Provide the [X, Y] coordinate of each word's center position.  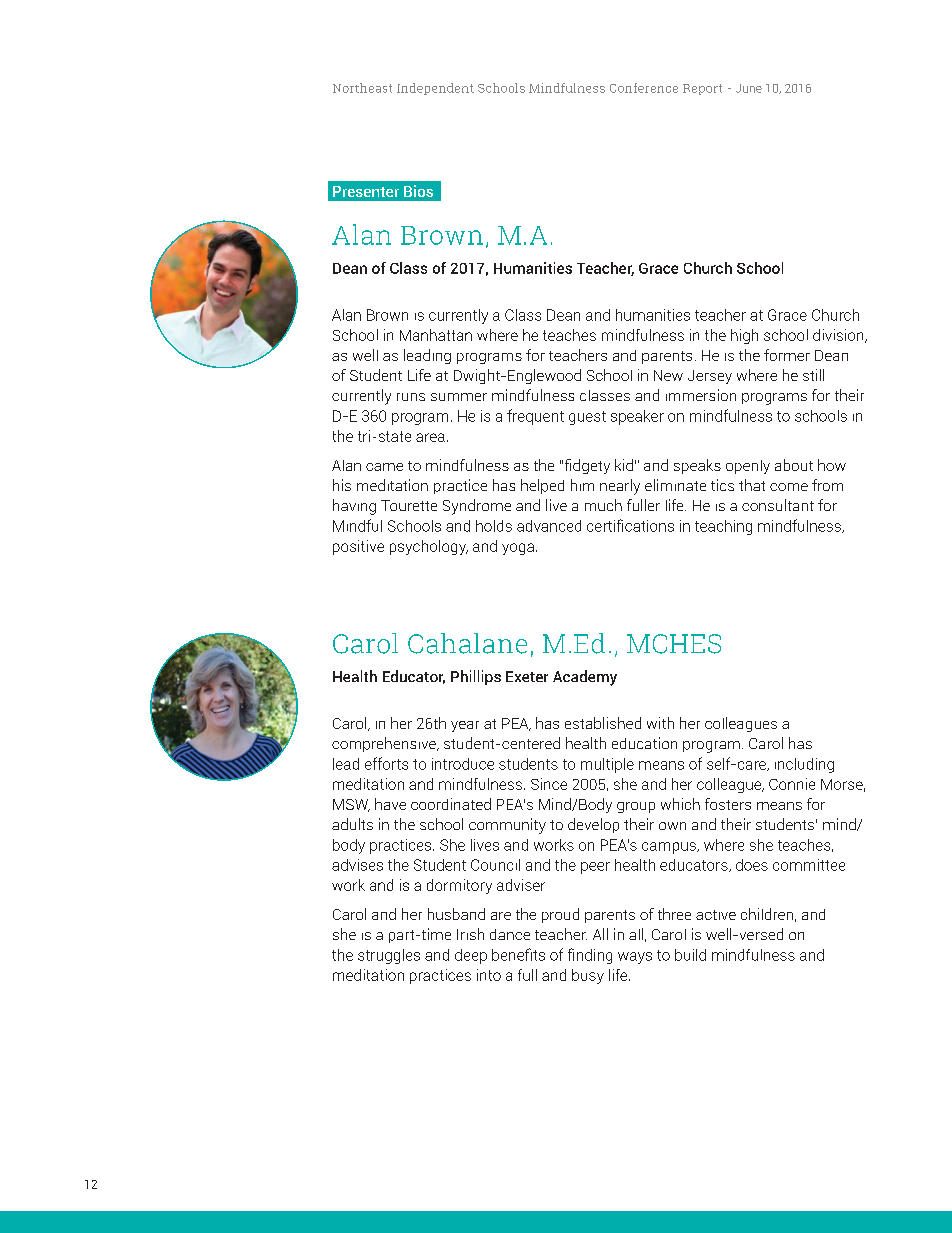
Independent [435, 89]
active [716, 915]
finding [590, 956]
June [749, 88]
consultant [778, 505]
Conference [644, 88]
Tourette [409, 505]
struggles [389, 956]
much [603, 505]
